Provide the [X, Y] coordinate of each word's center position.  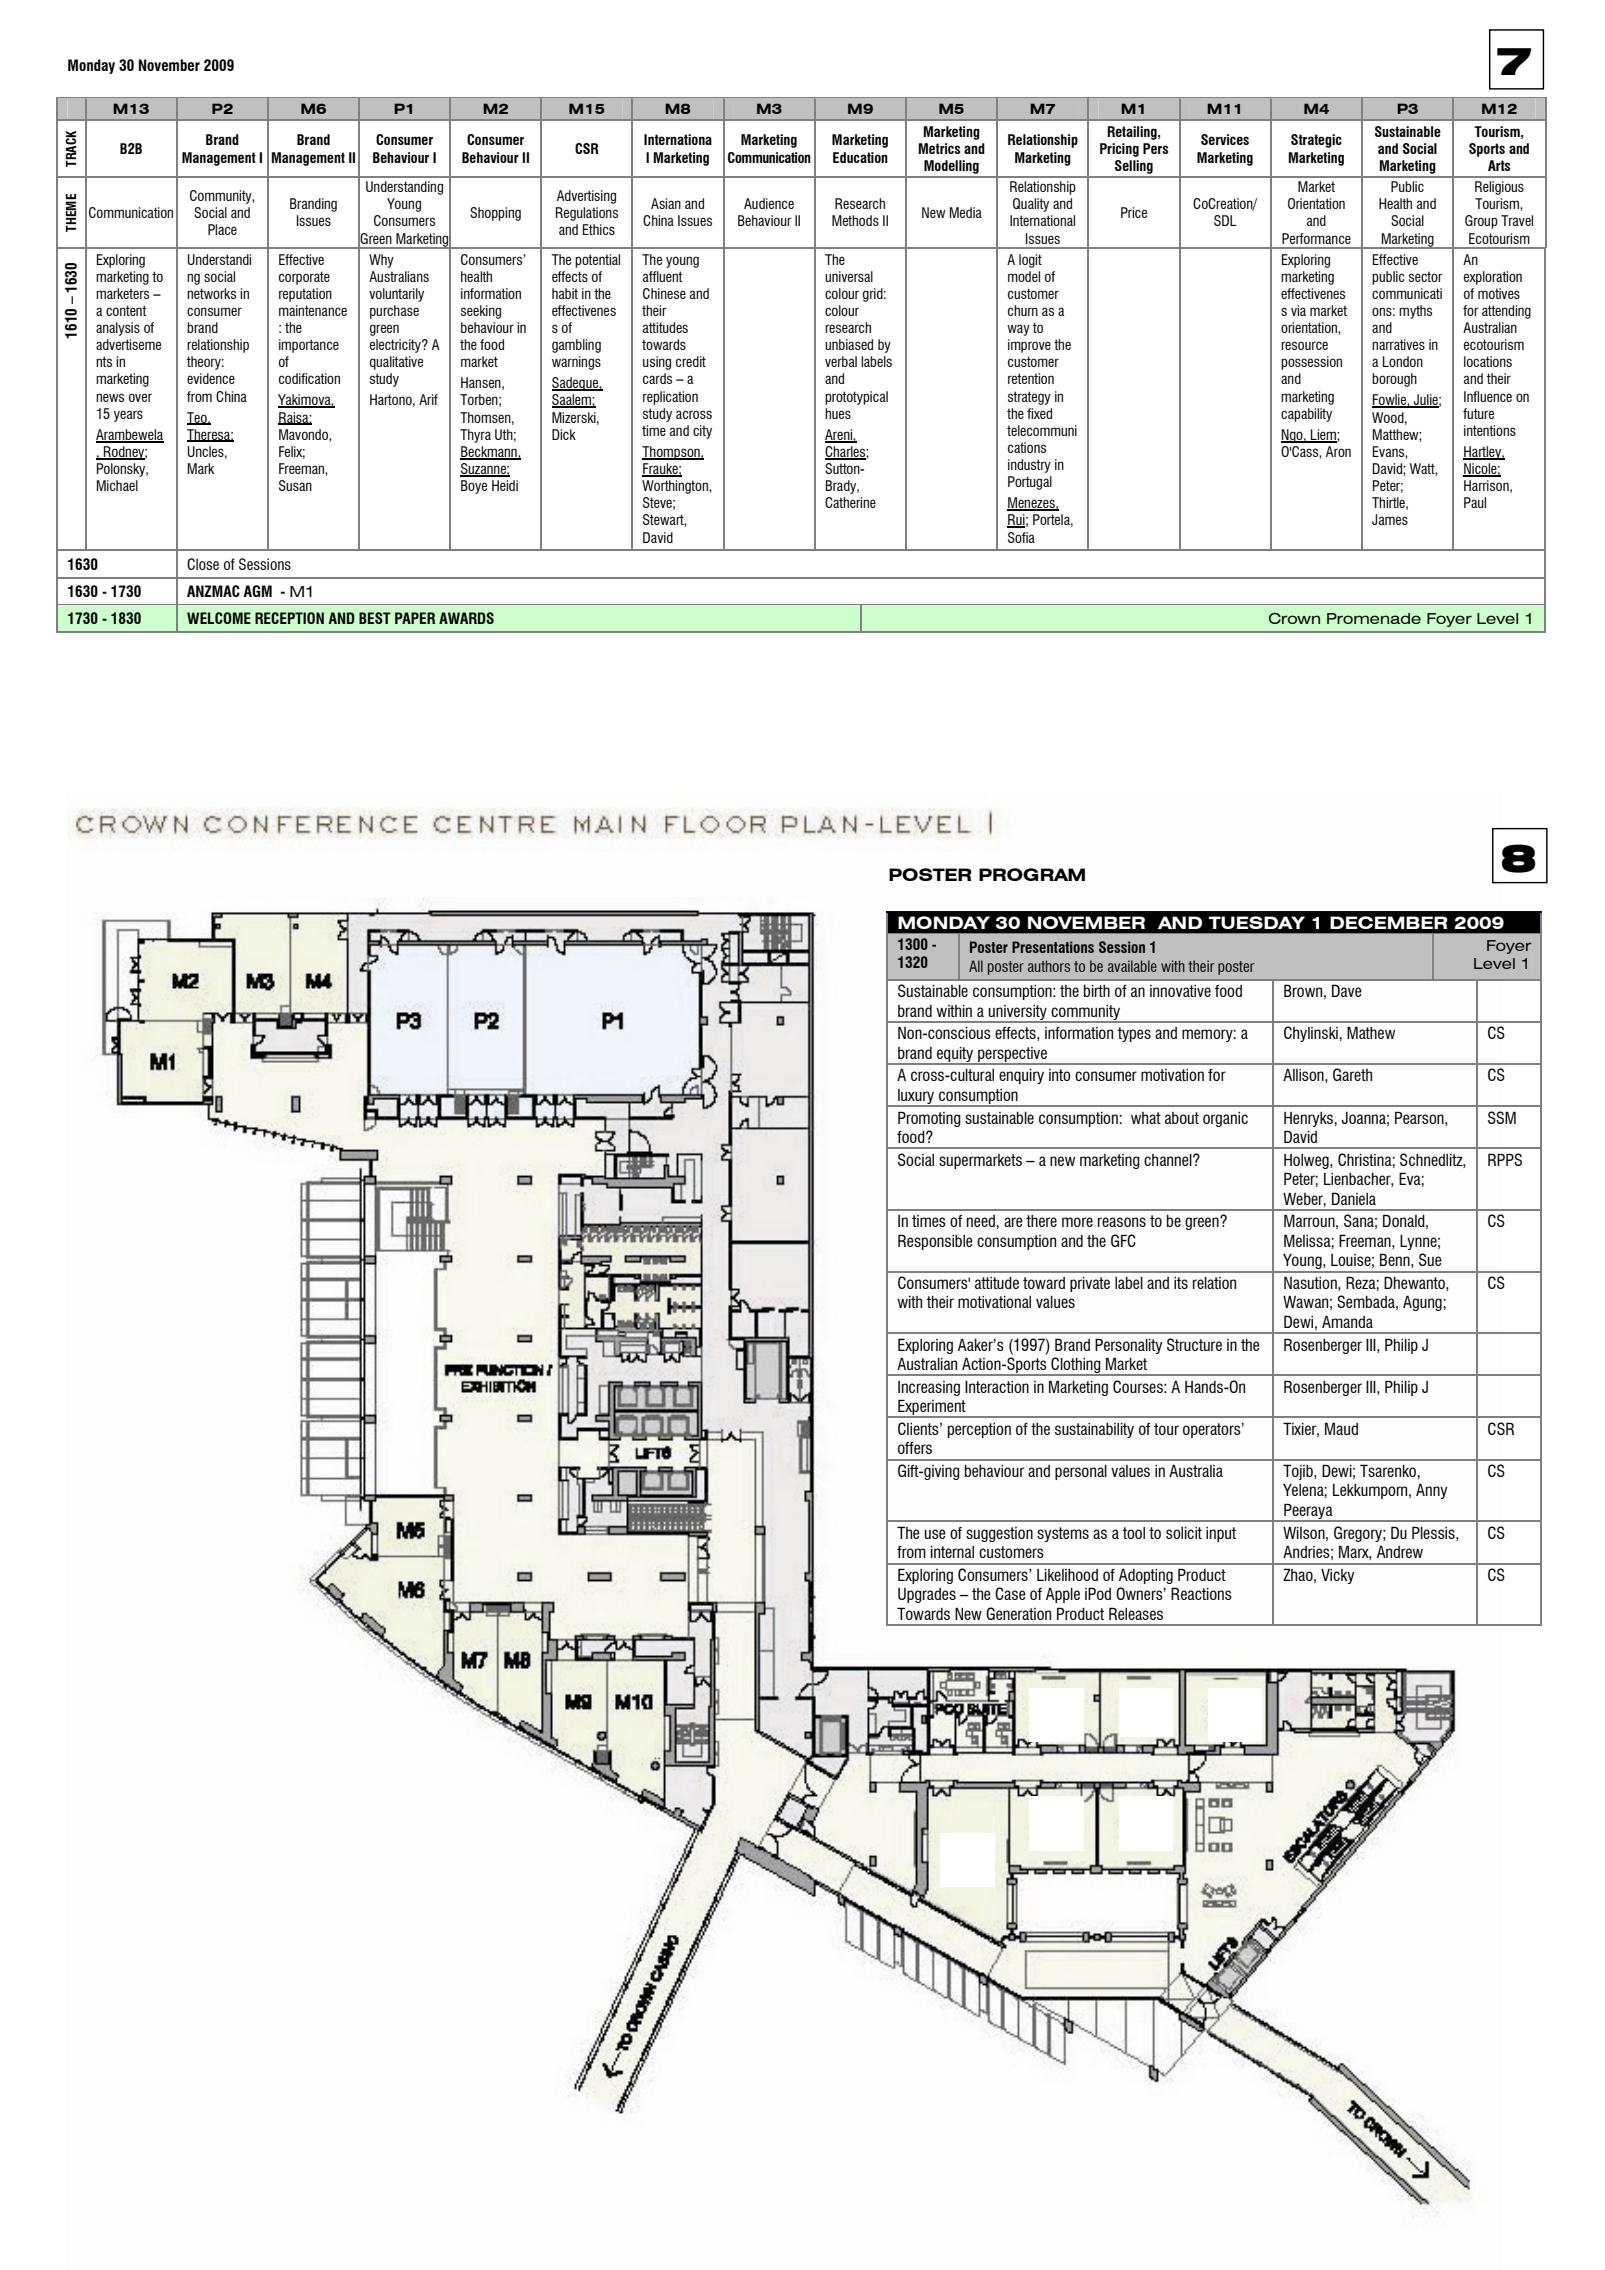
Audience [769, 203]
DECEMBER [1389, 922]
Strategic [1316, 141]
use [935, 1534]
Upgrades [927, 1595]
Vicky [1338, 1576]
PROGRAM [1032, 874]
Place [222, 229]
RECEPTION [289, 618]
